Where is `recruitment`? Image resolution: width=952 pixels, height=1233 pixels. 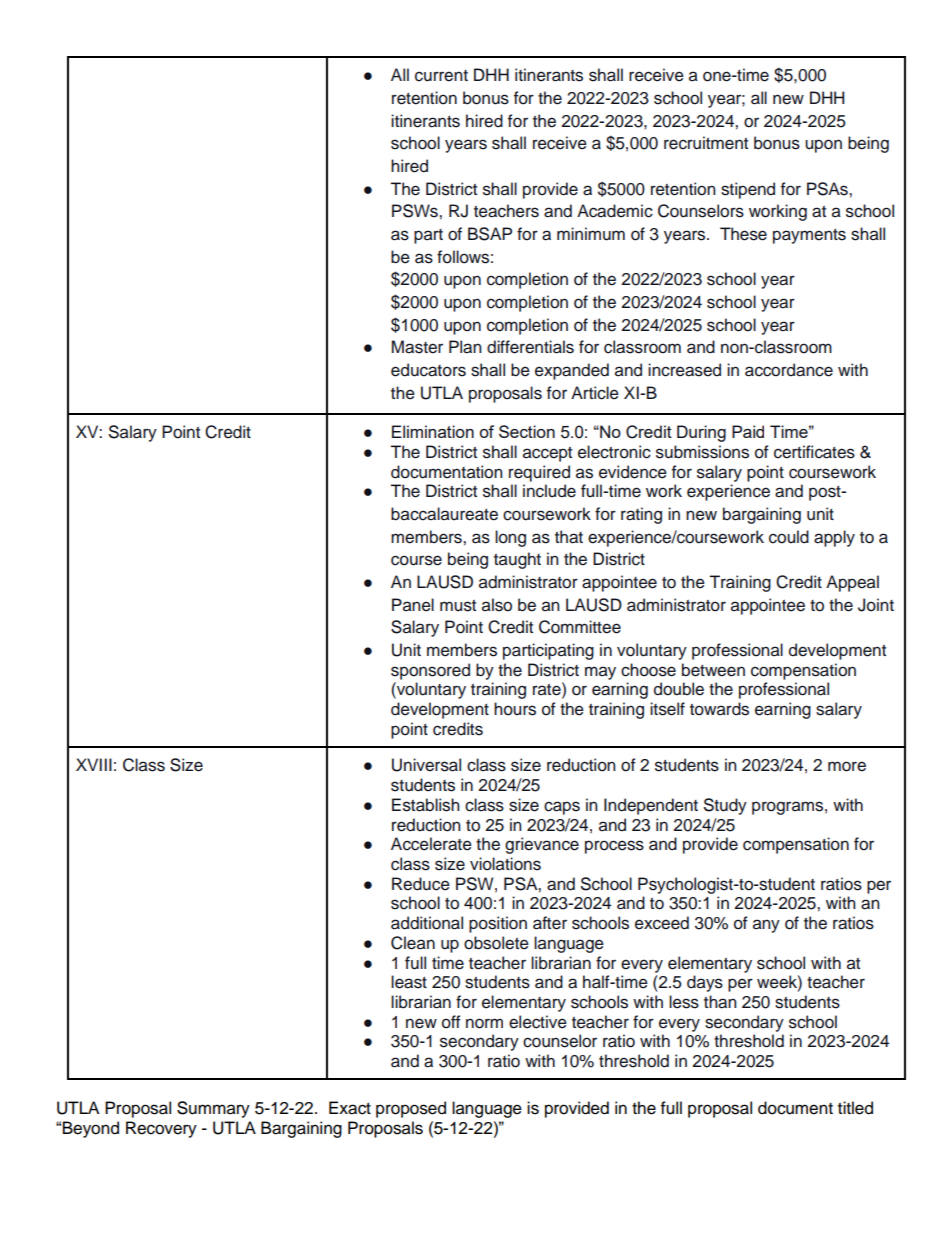
recruitment is located at coordinates (706, 143).
